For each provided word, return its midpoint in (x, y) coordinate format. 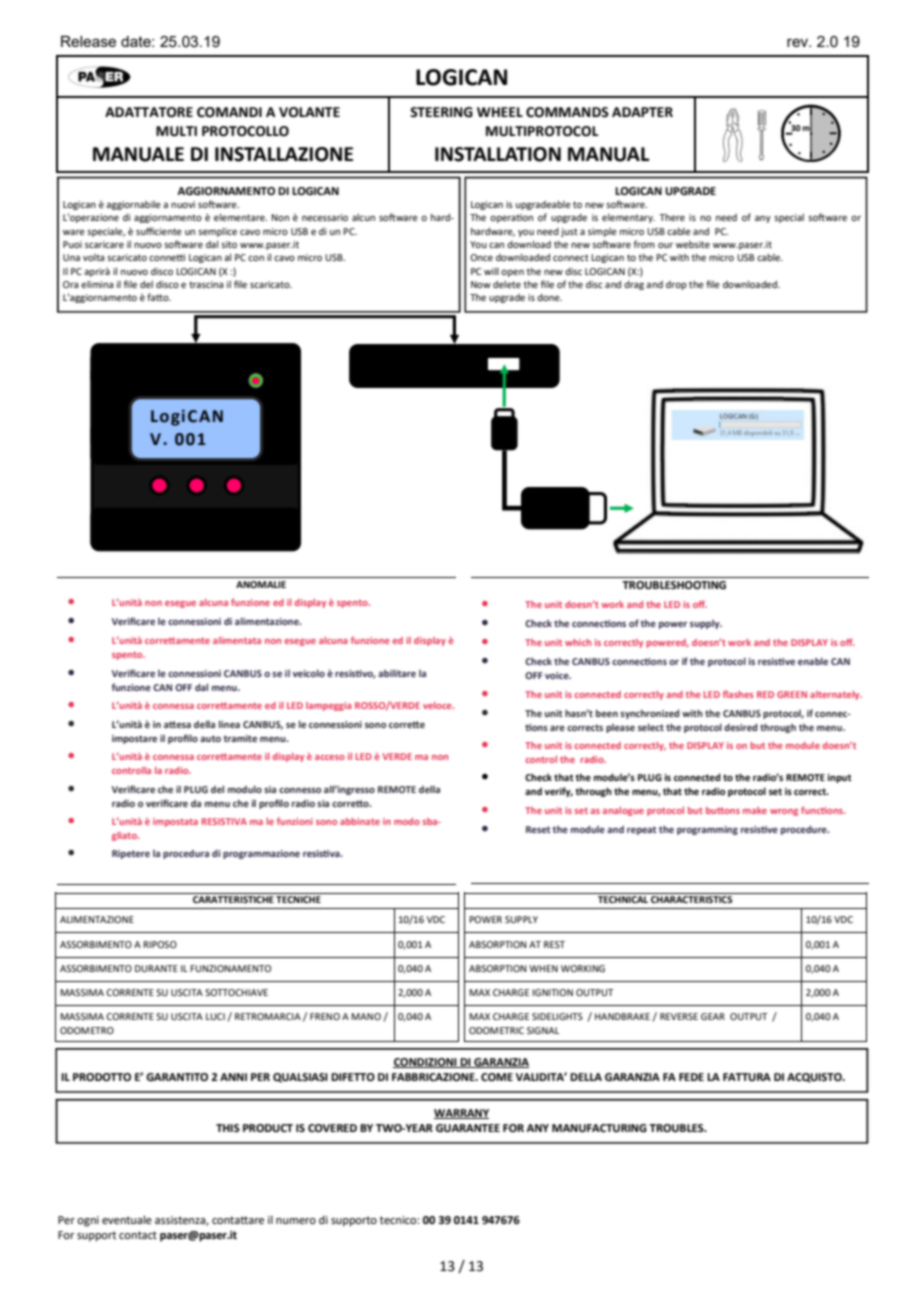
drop (676, 285)
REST (554, 944)
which (578, 642)
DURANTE (156, 968)
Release (88, 41)
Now (481, 284)
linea (229, 724)
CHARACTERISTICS (691, 899)
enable (813, 661)
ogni (88, 1221)
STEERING (441, 112)
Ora (70, 284)
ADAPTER (642, 112)
